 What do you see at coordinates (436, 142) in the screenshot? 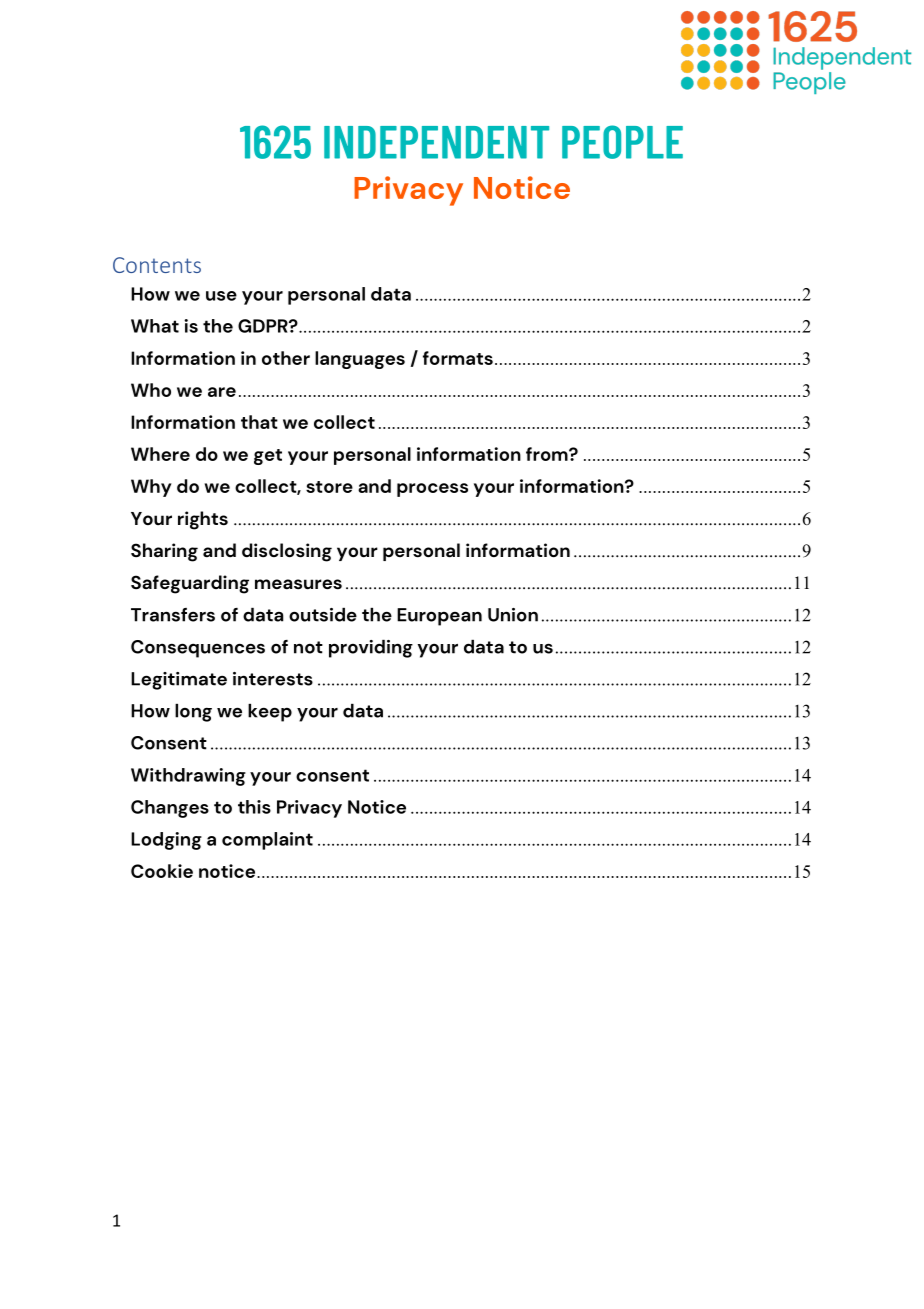
I see `INDEPENDENT` at bounding box center [436, 142].
